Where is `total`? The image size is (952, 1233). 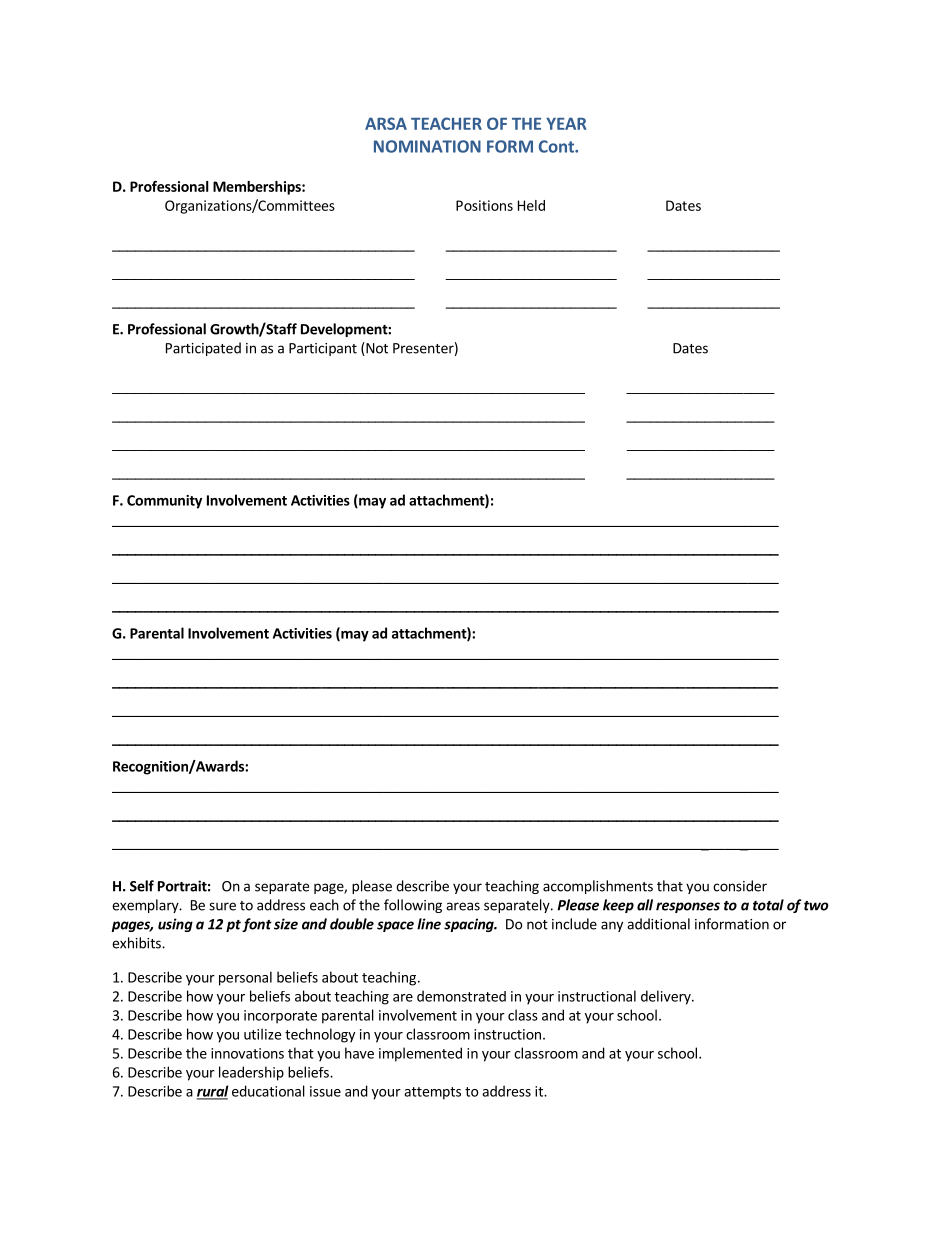 total is located at coordinates (768, 905).
